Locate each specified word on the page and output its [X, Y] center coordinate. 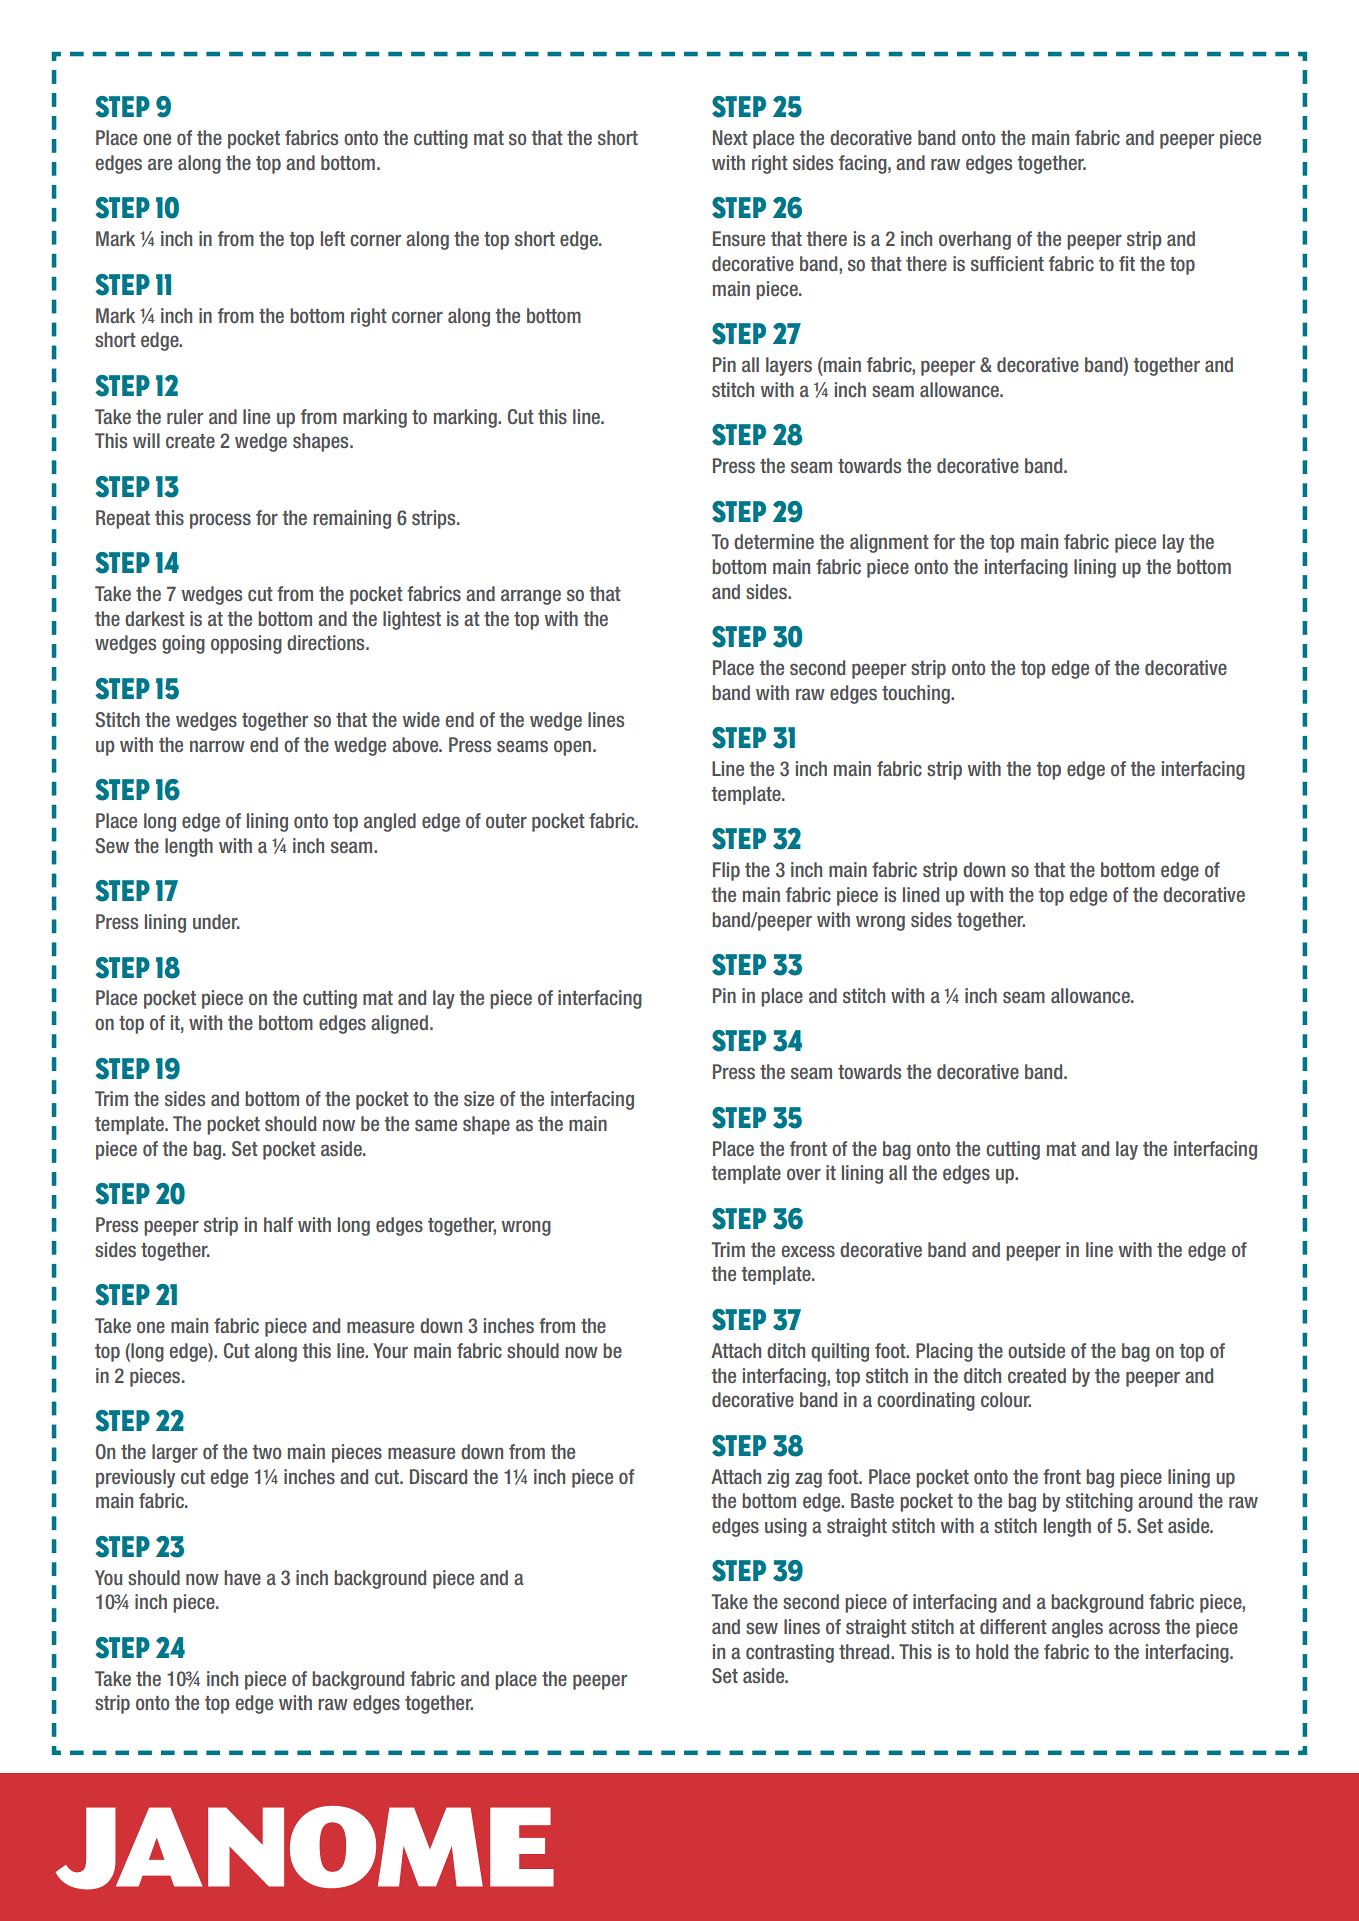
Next [730, 137]
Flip [726, 871]
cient [1024, 263]
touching [917, 694]
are [160, 164]
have [242, 1577]
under [216, 921]
